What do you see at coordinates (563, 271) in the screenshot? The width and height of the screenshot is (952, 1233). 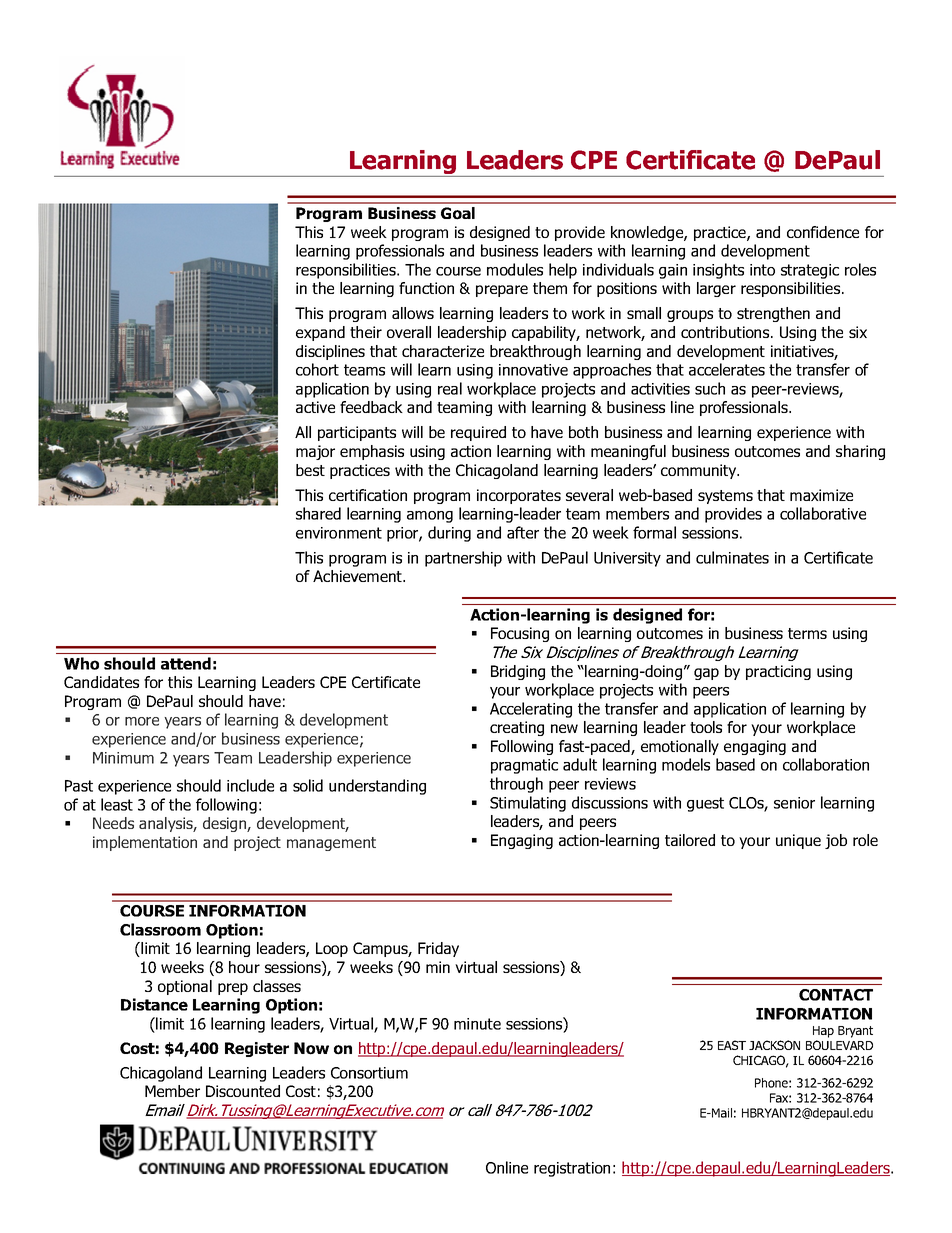 I see `help` at bounding box center [563, 271].
